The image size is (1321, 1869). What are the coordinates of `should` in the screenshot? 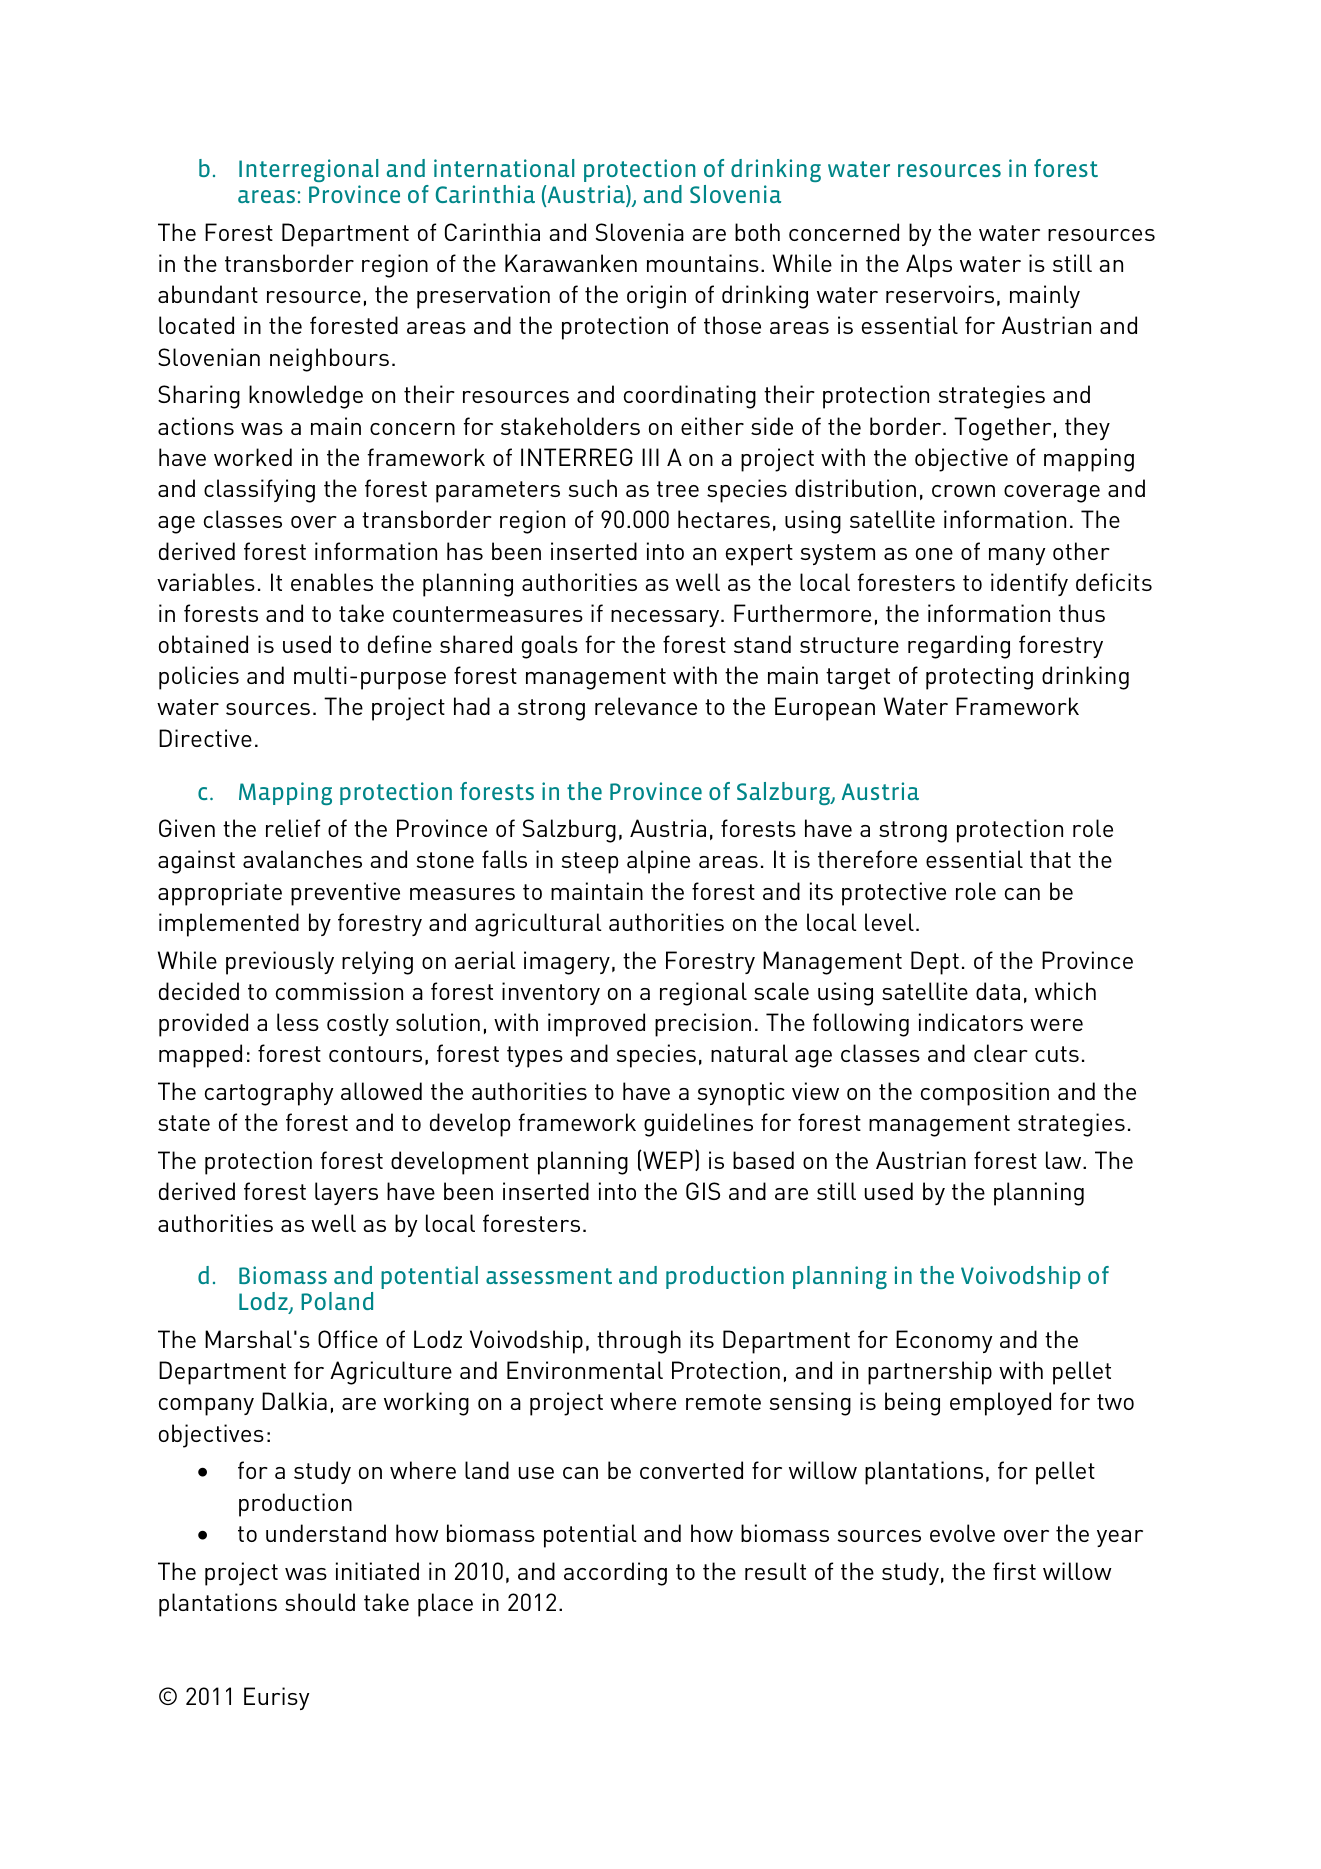 It's located at (320, 1602).
